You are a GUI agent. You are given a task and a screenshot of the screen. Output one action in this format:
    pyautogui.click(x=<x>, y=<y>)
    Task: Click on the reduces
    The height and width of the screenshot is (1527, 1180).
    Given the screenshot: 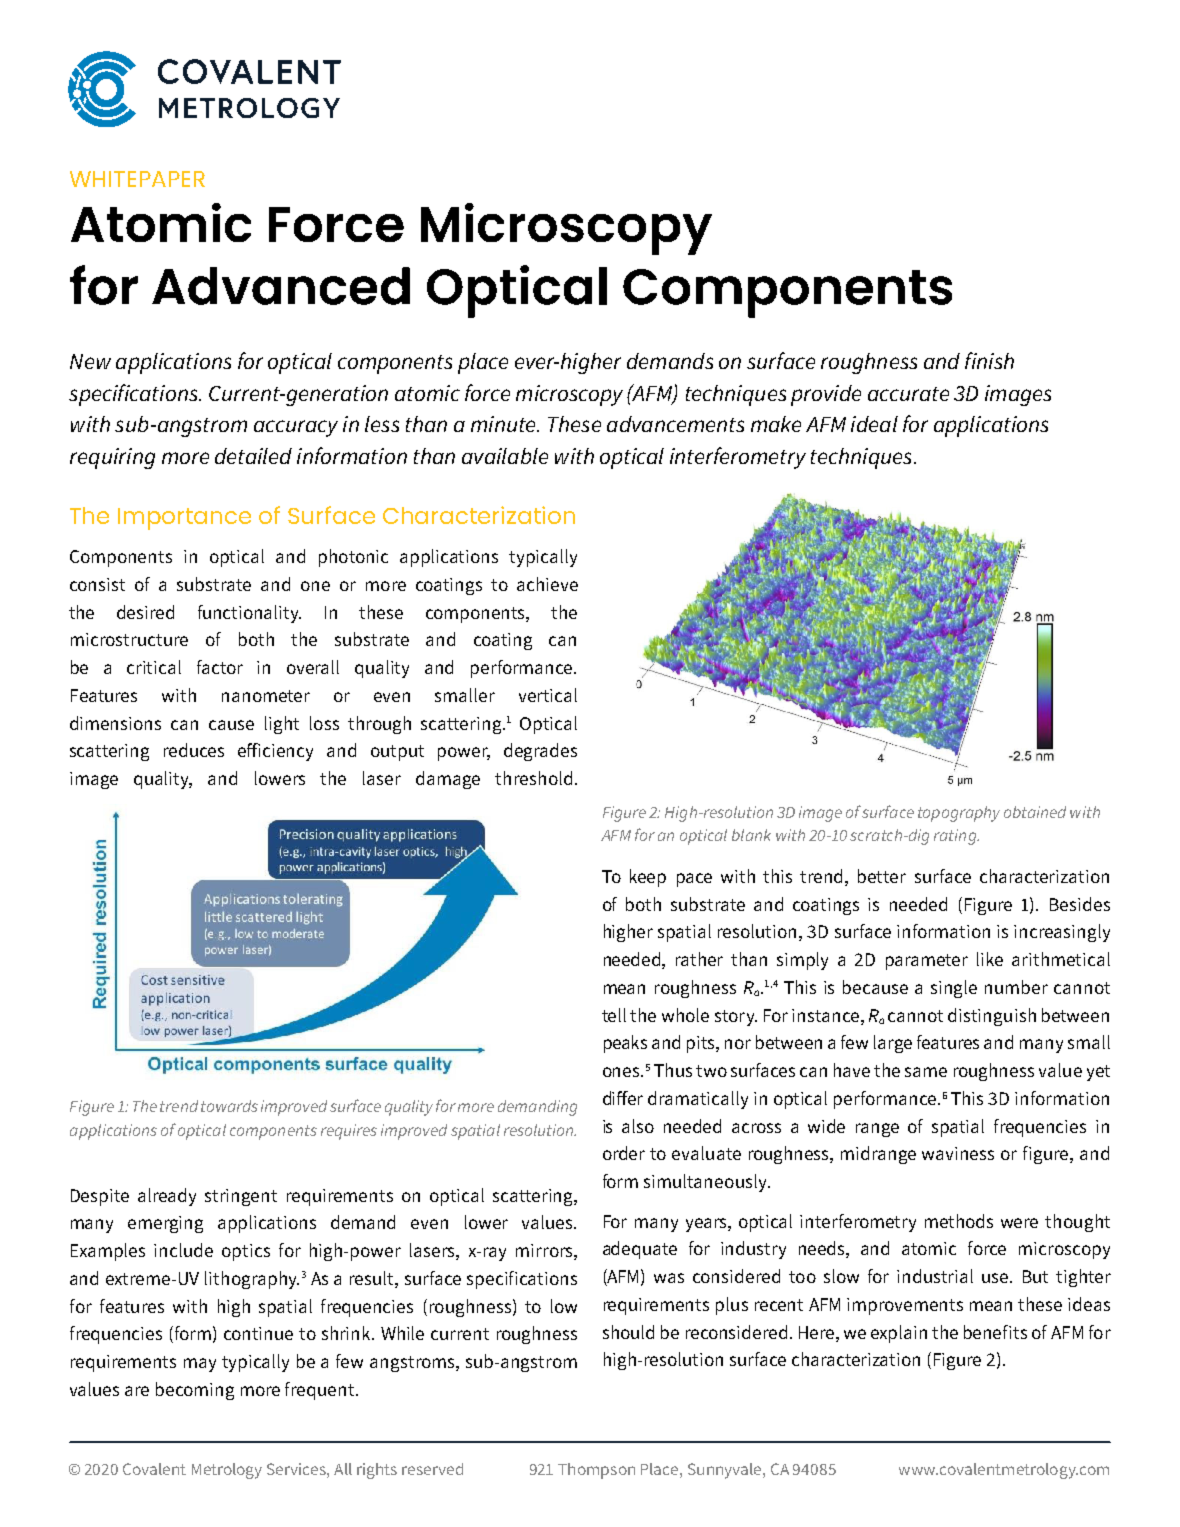 What is the action you would take?
    pyautogui.click(x=194, y=750)
